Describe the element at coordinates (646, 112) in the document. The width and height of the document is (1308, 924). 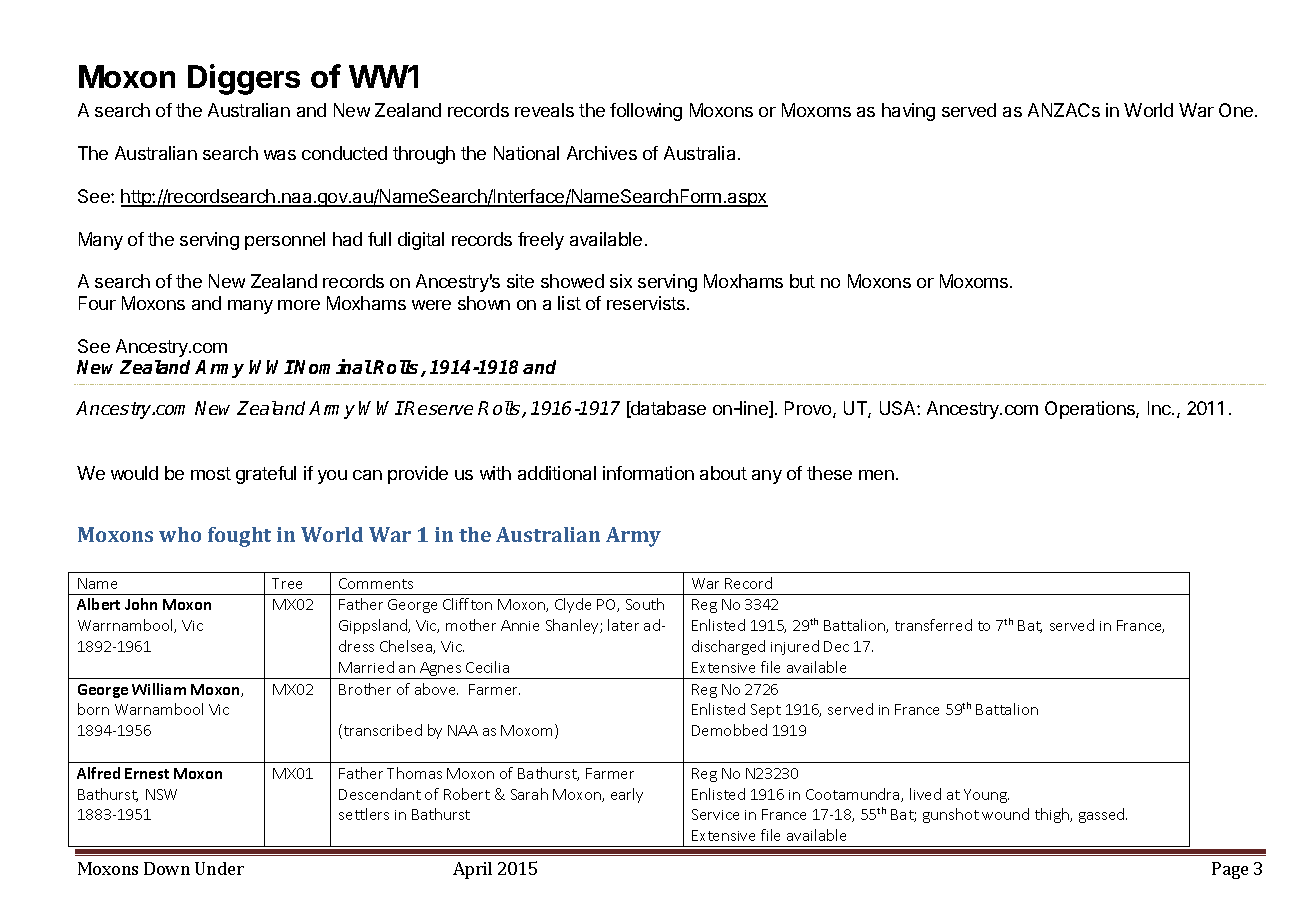
I see `following` at that location.
